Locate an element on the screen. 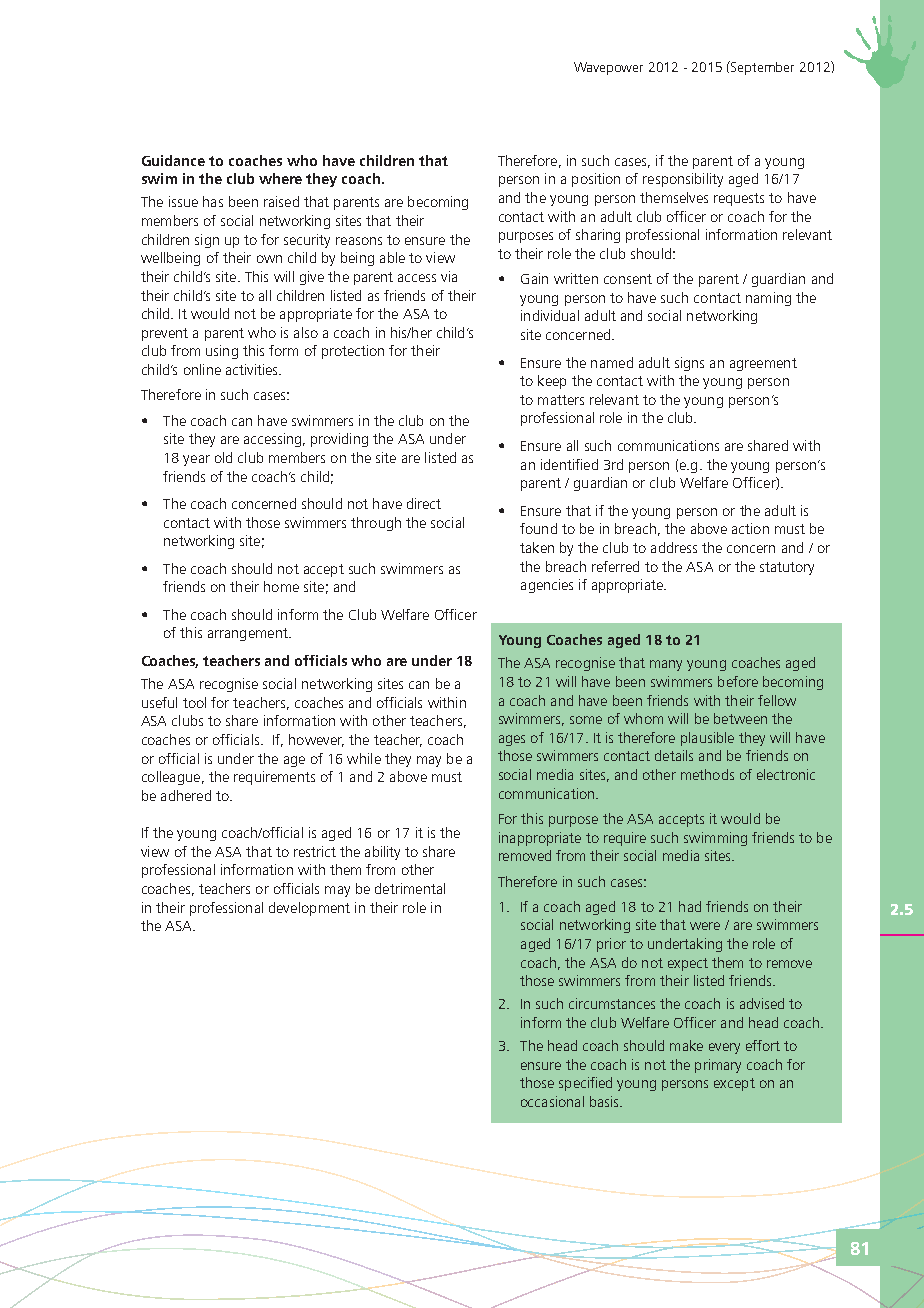 The width and height of the screenshot is (924, 1308). agencies is located at coordinates (547, 586).
